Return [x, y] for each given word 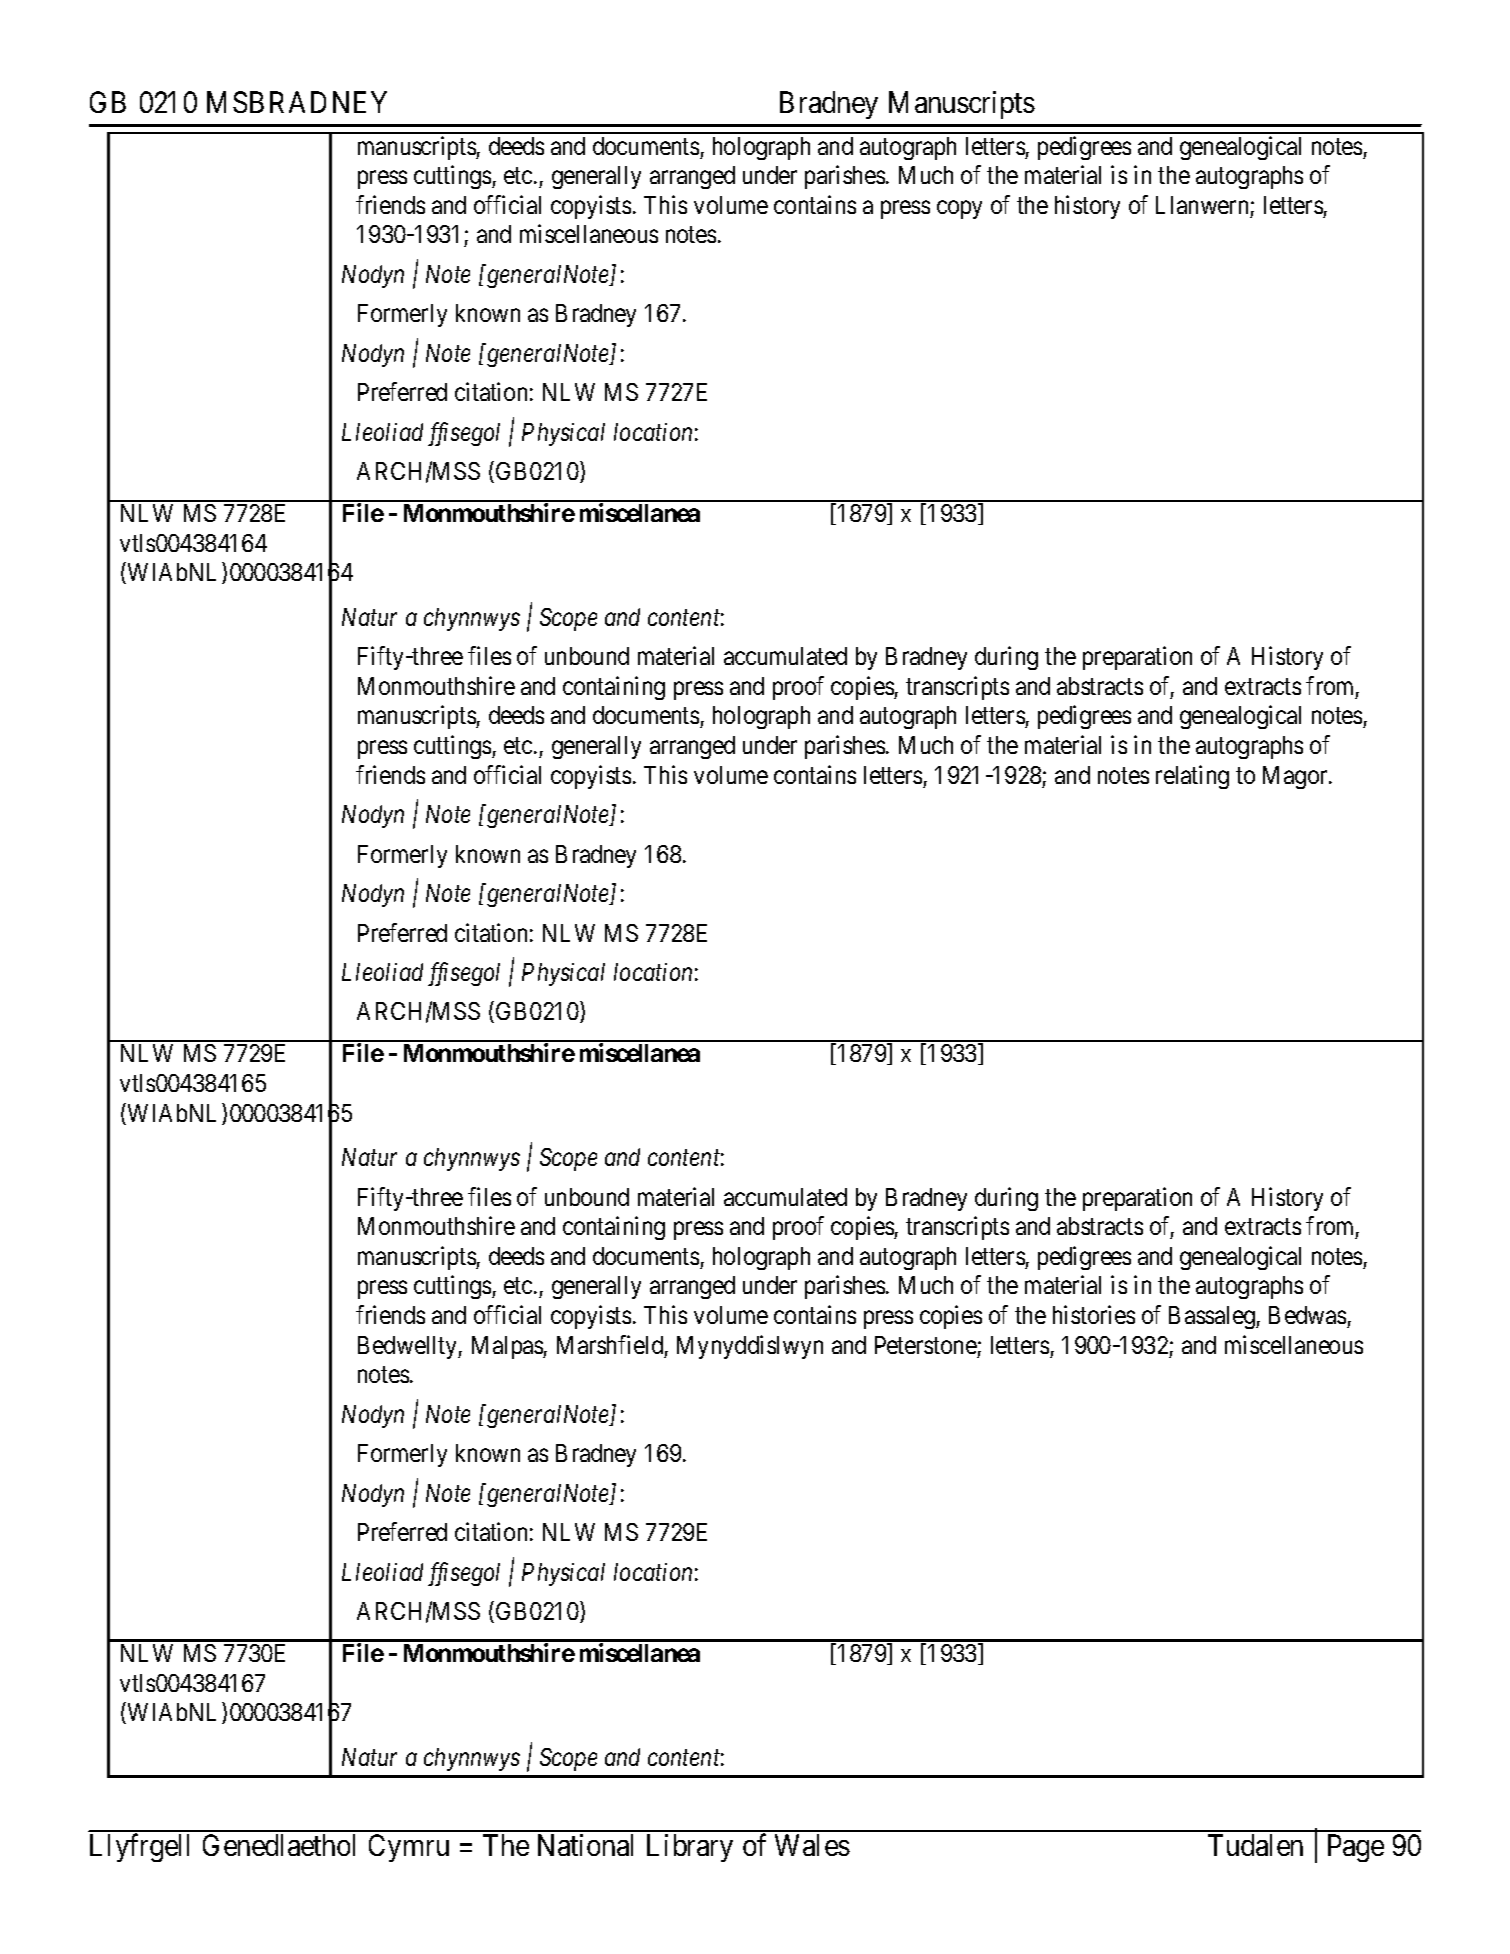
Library [690, 1848]
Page [1356, 1848]
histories [1094, 1314]
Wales [812, 1845]
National [585, 1845]
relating [1192, 777]
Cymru [409, 1848]
